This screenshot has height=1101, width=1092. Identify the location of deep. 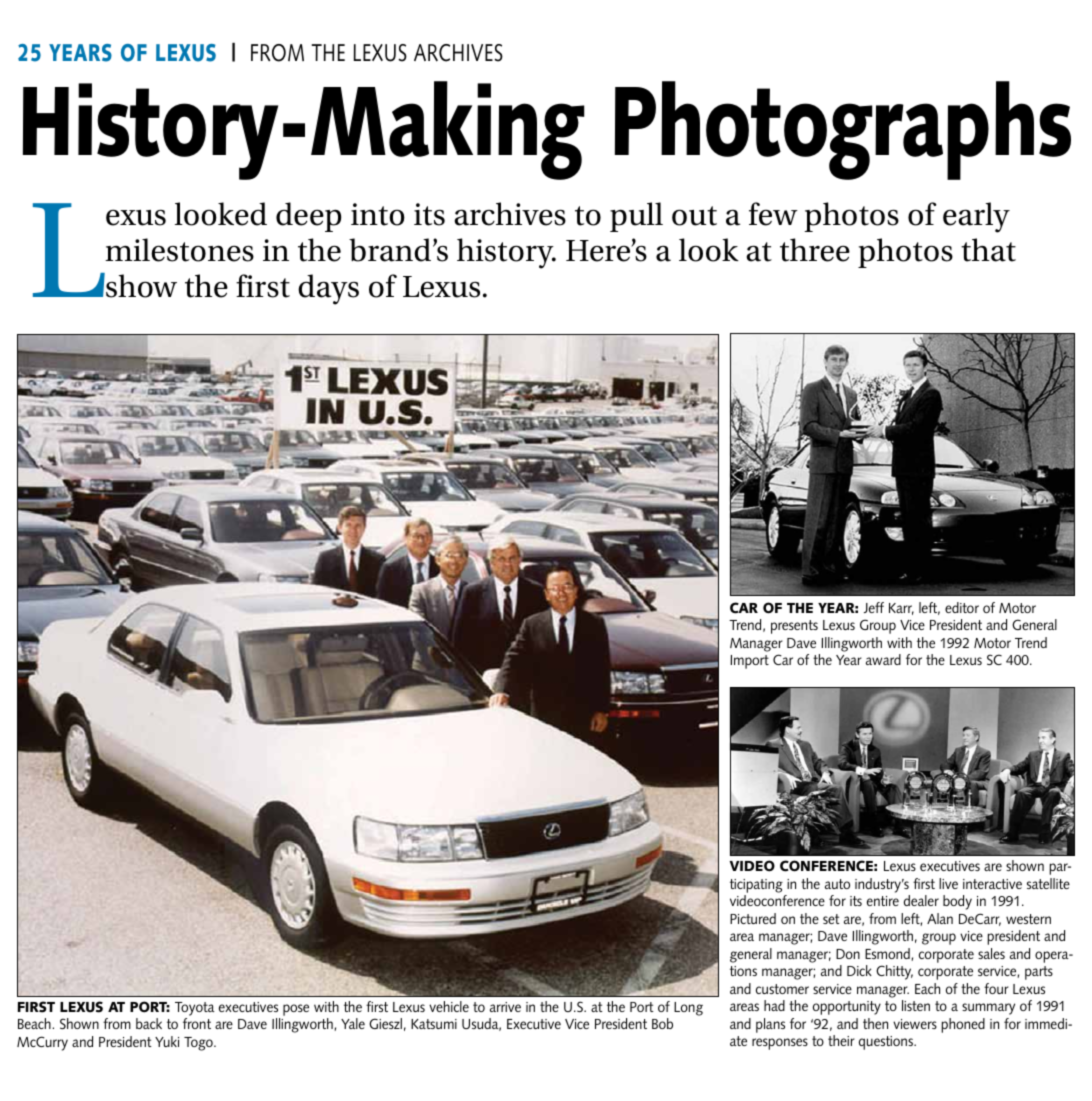
(308, 217).
